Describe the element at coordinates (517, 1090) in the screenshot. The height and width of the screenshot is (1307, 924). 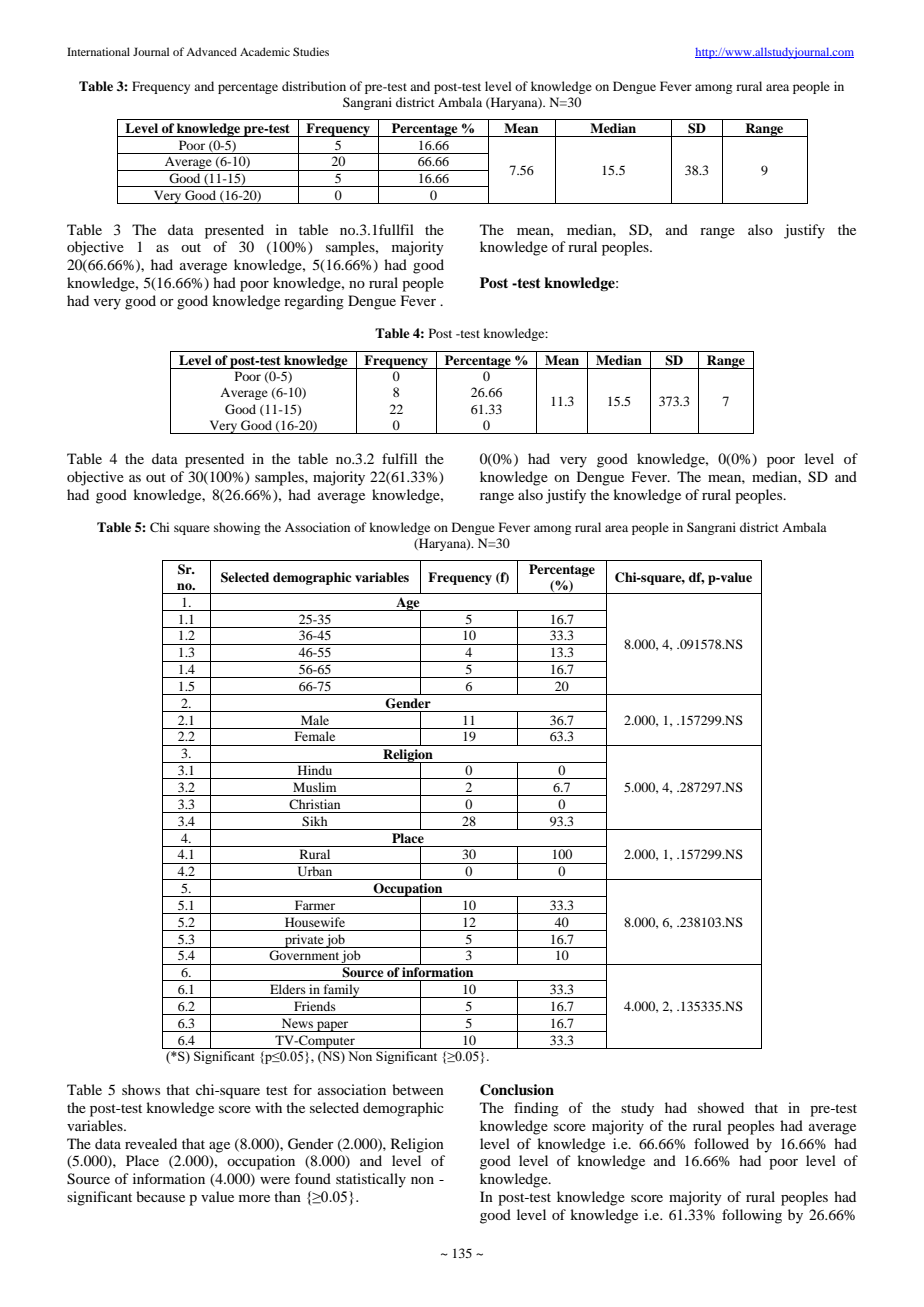
I see `Conclusion` at that location.
